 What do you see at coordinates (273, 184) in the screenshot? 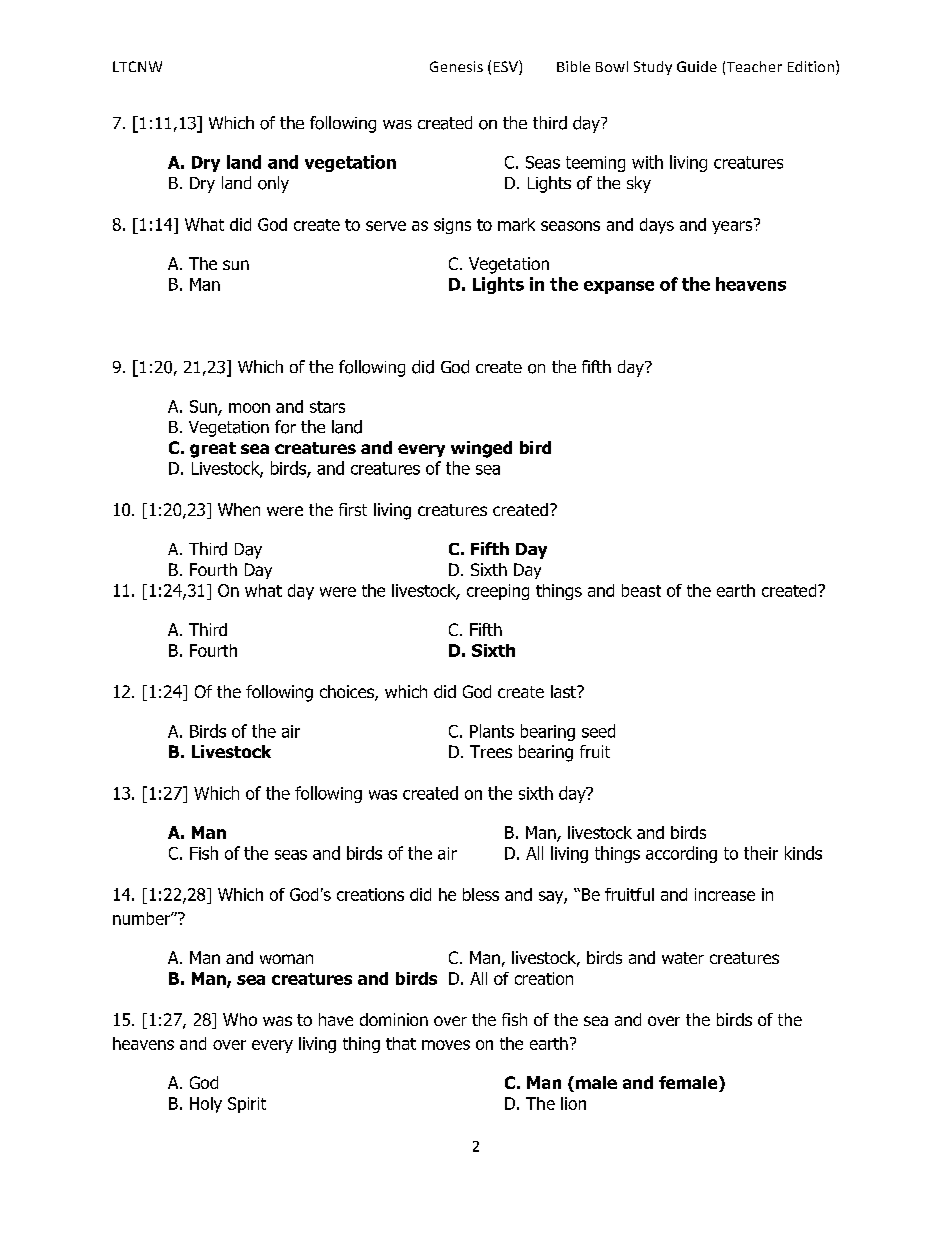
I see `only` at bounding box center [273, 184].
